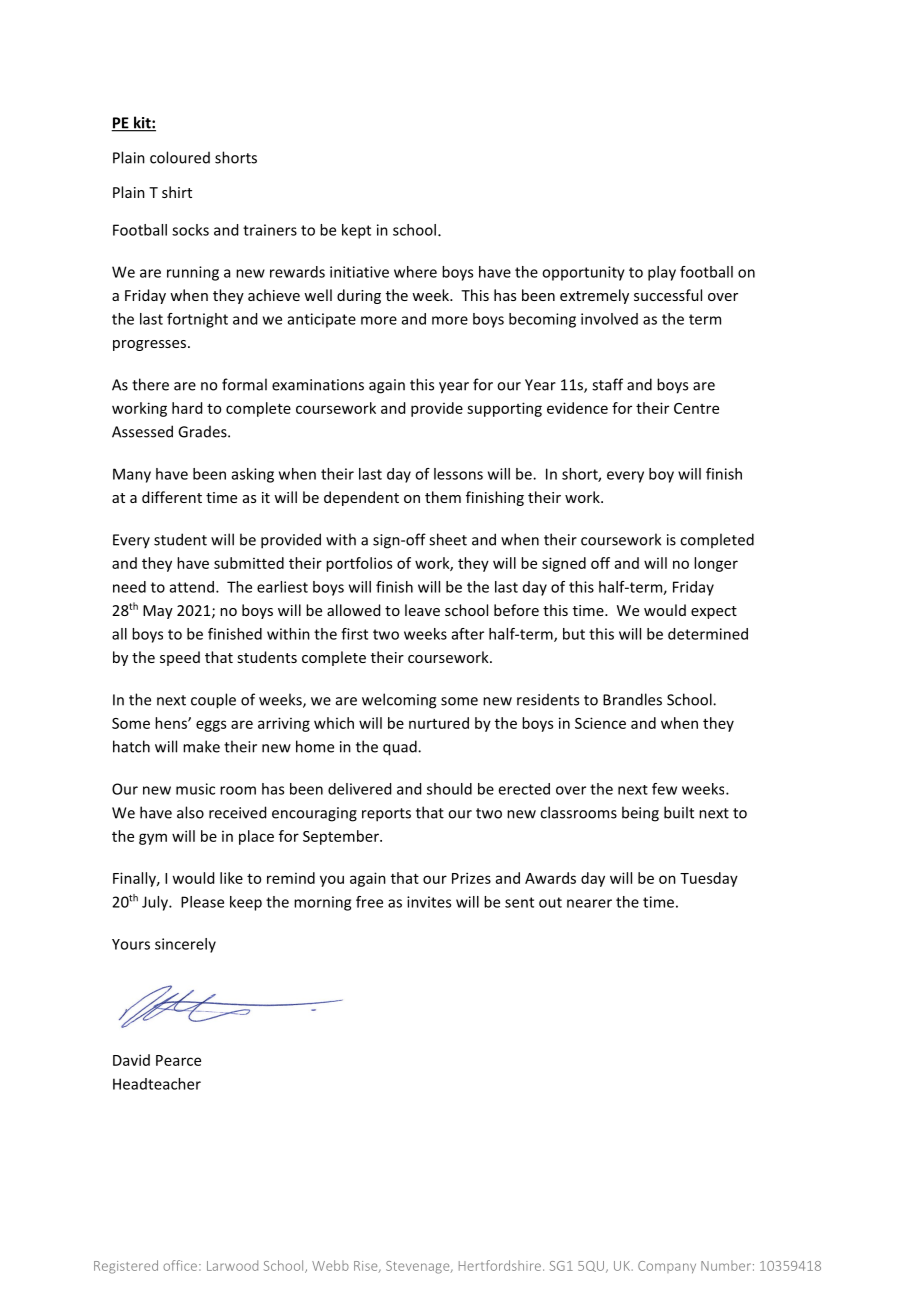 Image resolution: width=924 pixels, height=1308 pixels. What do you see at coordinates (356, 231) in the image?
I see `kept` at bounding box center [356, 231].
